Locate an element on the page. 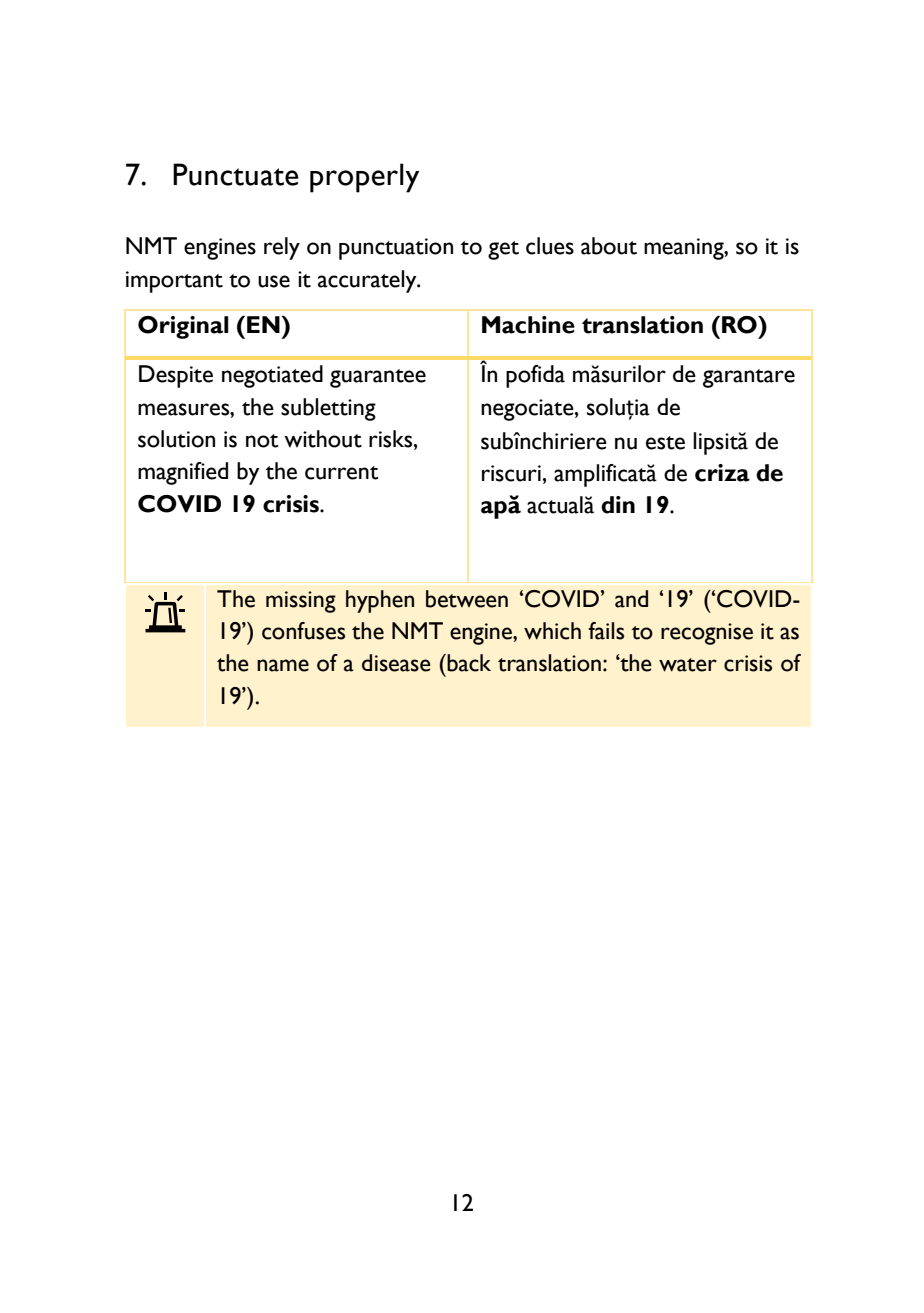 The image size is (924, 1313). name is located at coordinates (283, 665).
